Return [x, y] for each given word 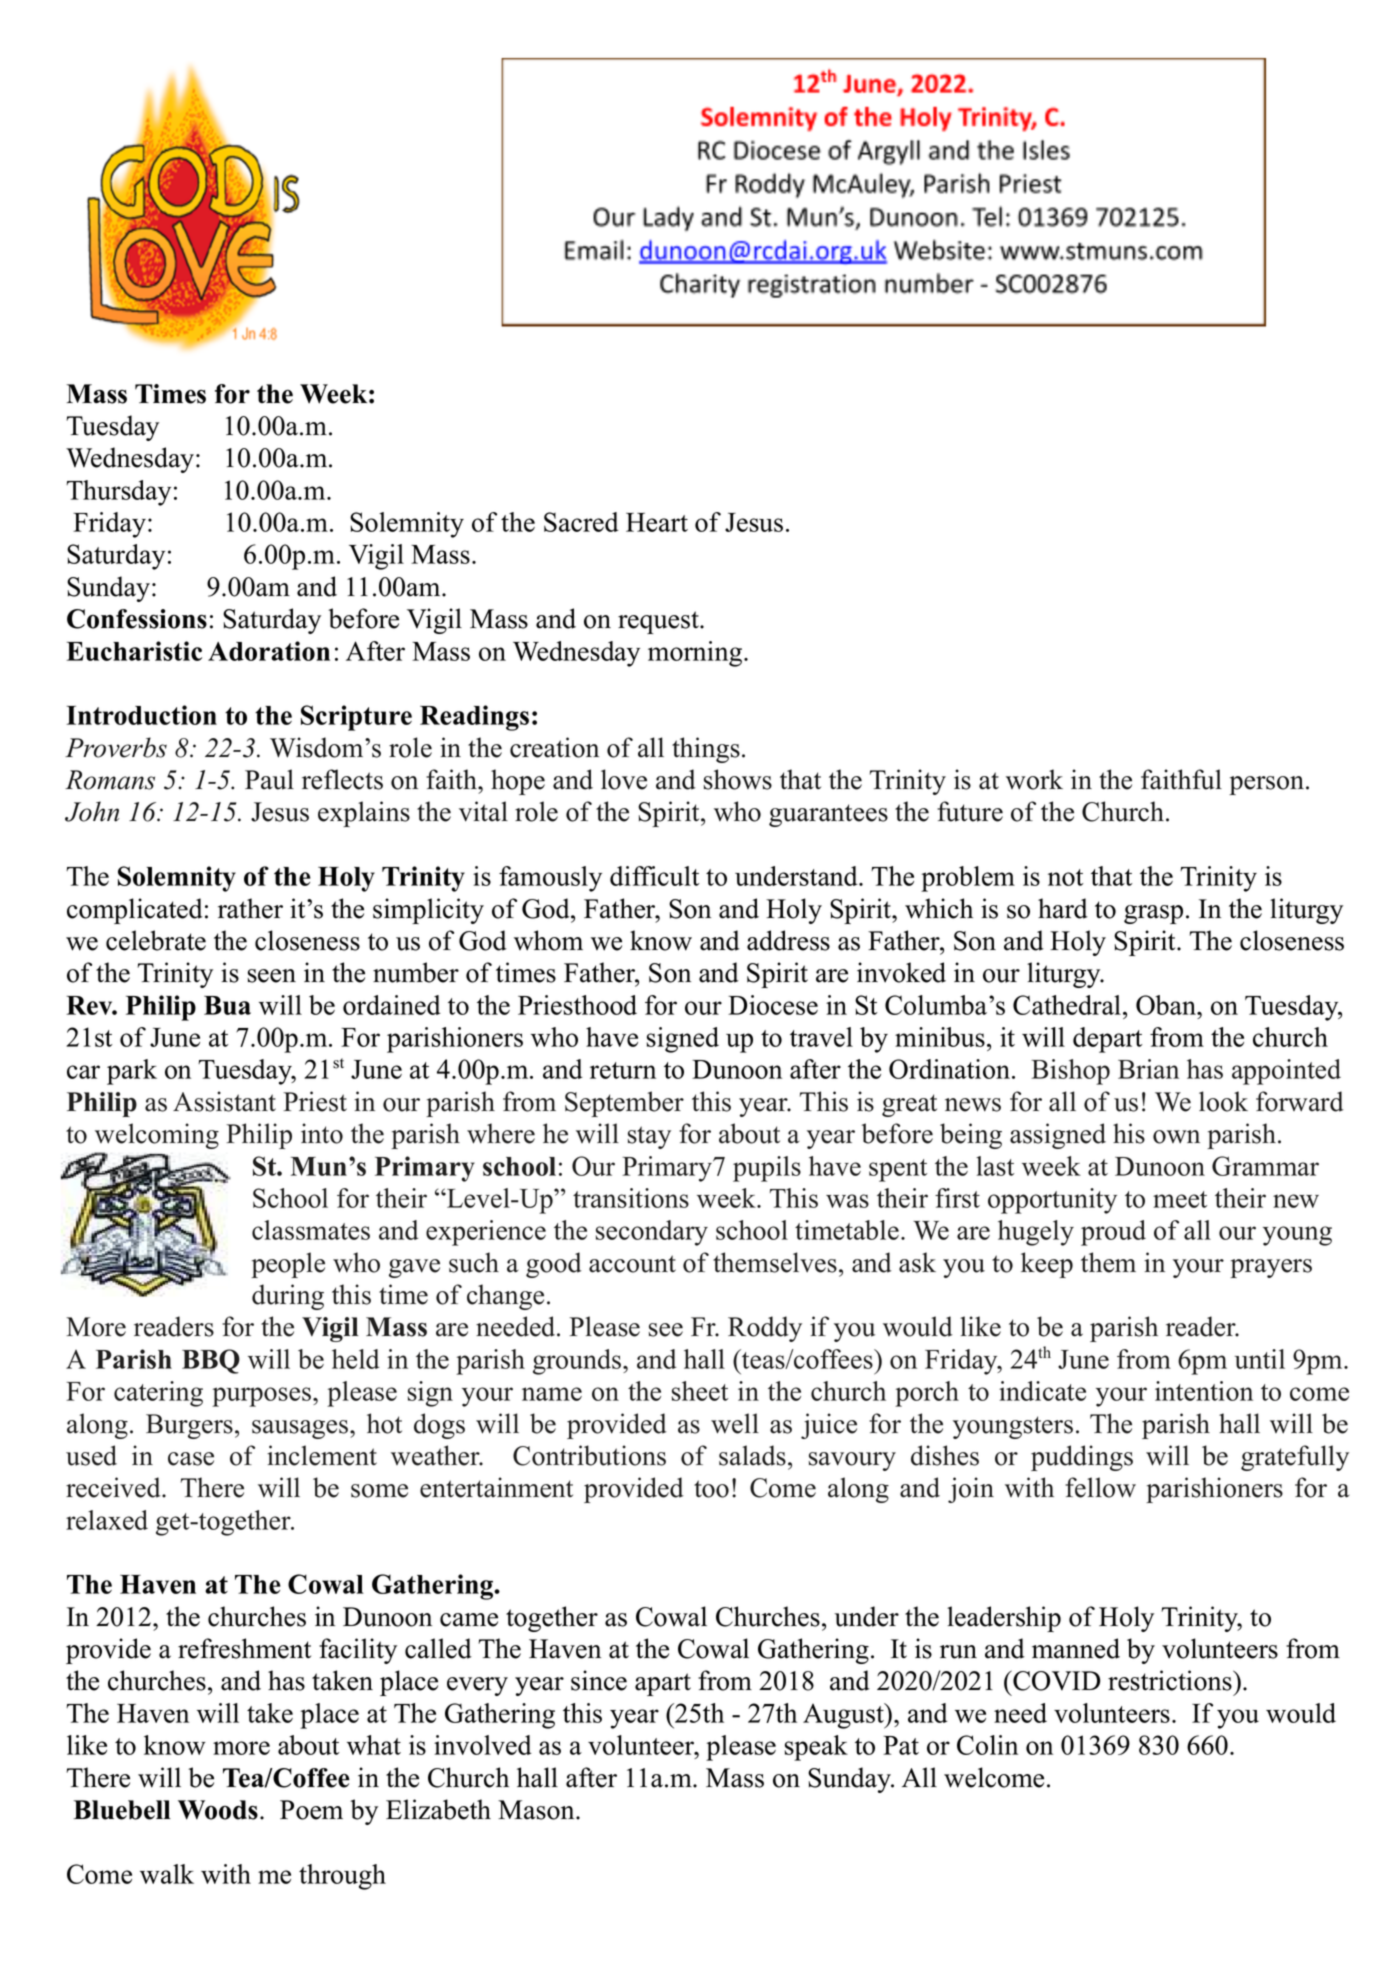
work [1034, 779]
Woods [218, 1810]
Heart [657, 522]
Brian [1148, 1069]
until [1260, 1359]
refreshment [244, 1648]
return [623, 1070]
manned [1076, 1648]
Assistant [224, 1101]
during [288, 1297]
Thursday [118, 493]
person [1266, 785]
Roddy [765, 1329]
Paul [269, 779]
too [711, 1489]
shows [738, 779]
